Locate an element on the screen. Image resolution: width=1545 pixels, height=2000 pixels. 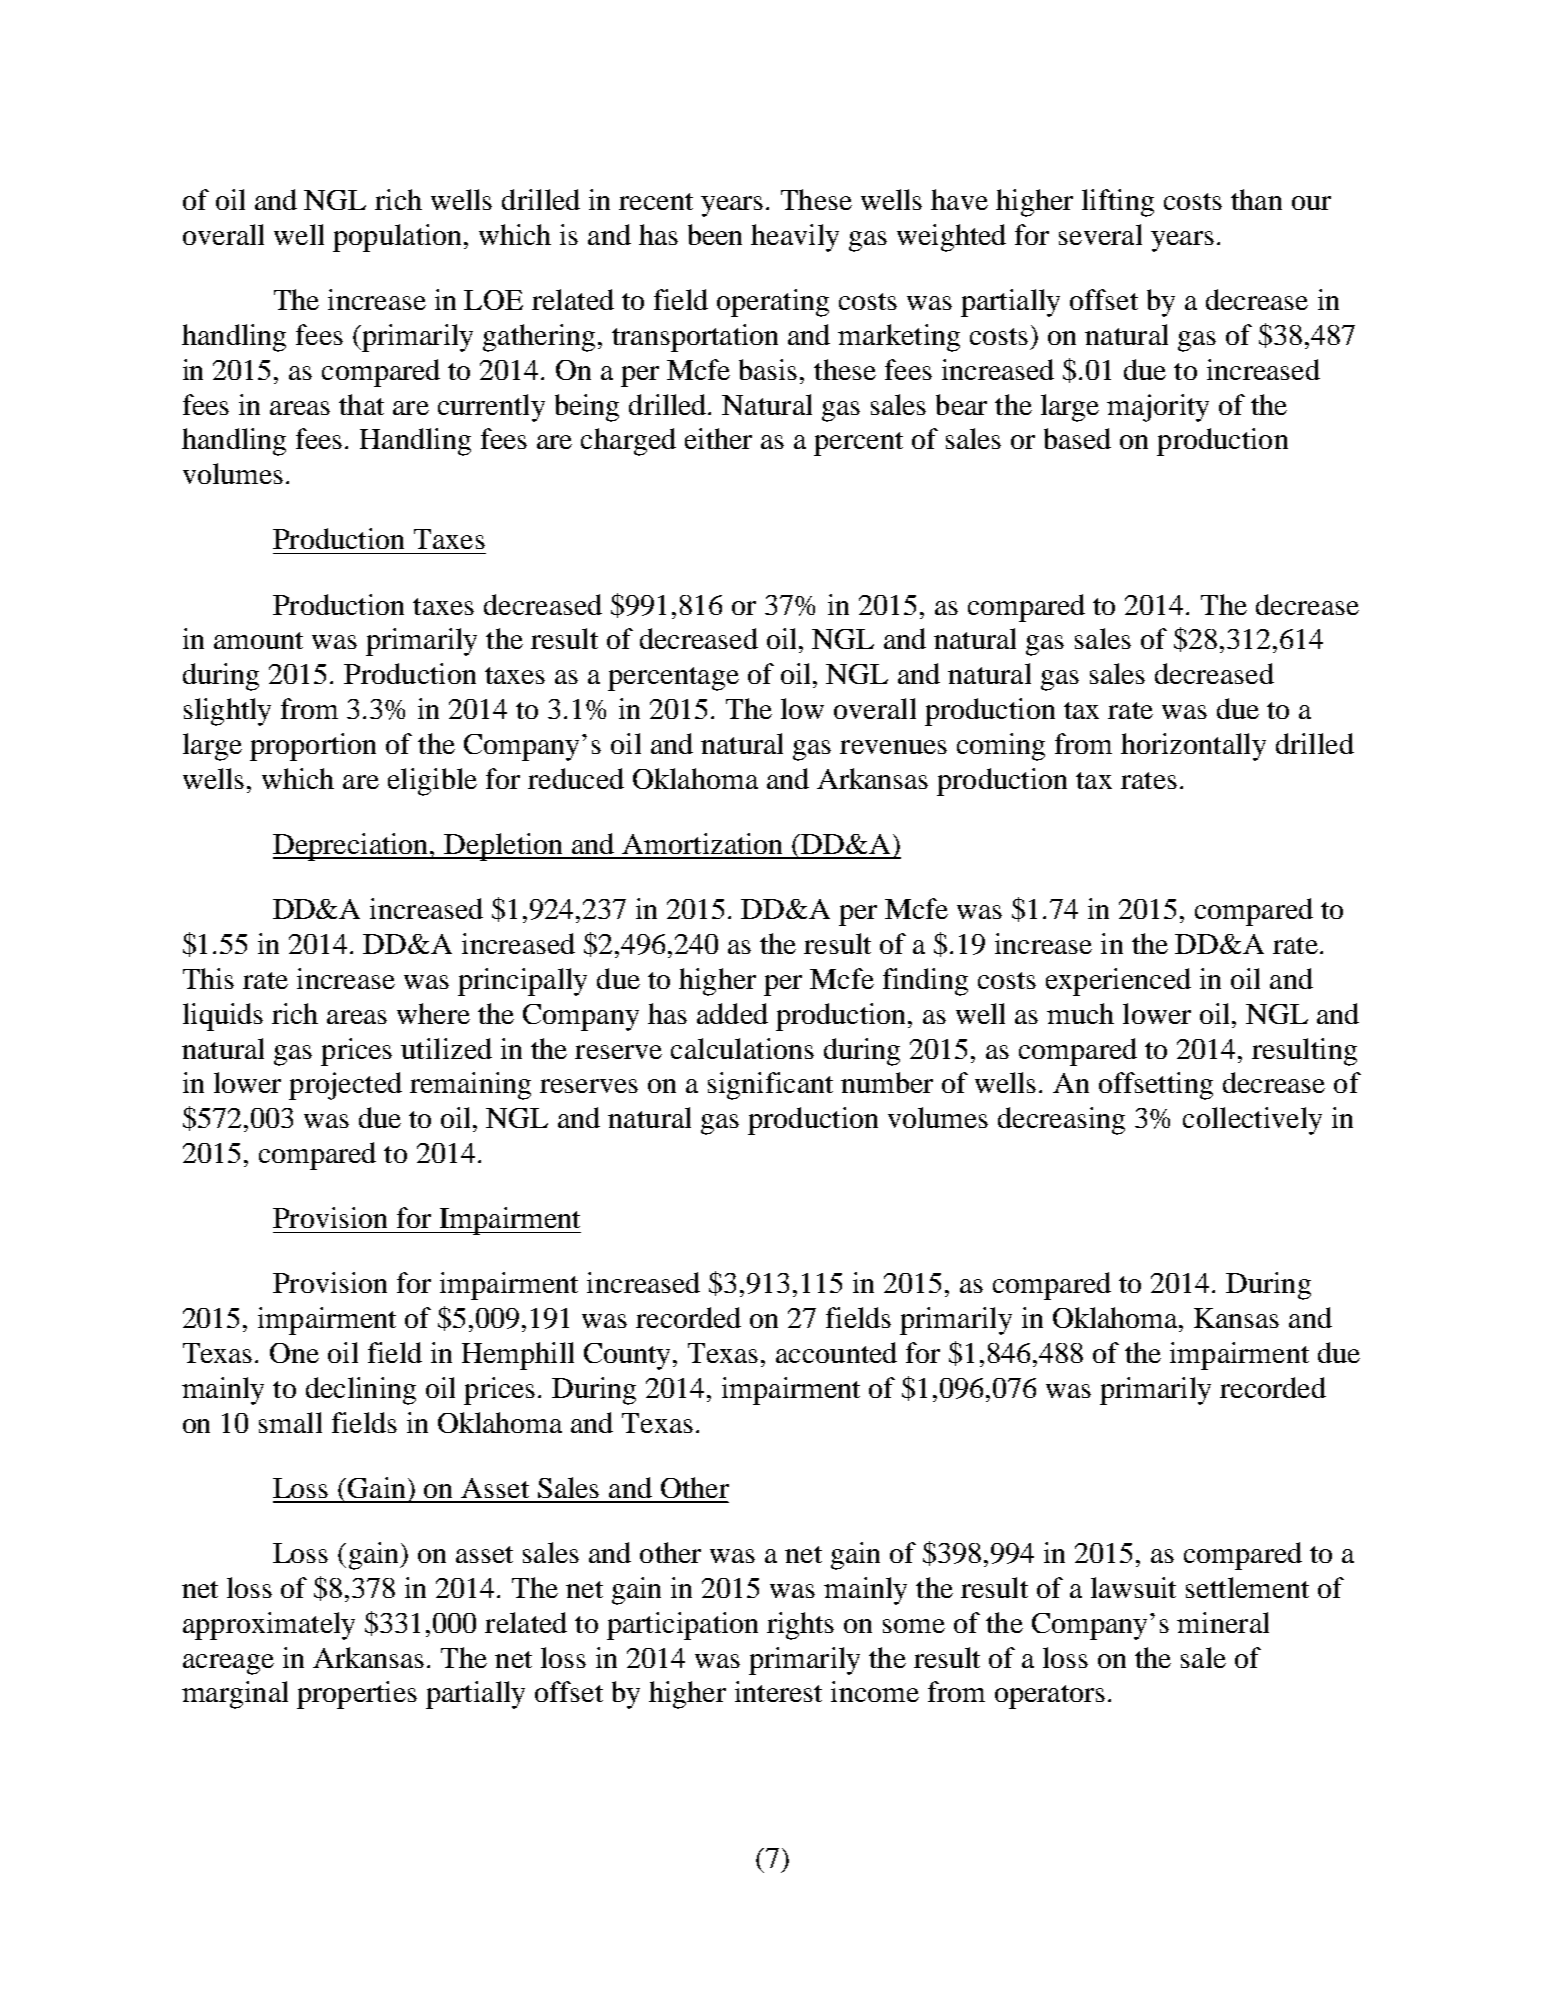
population is located at coordinates (399, 238).
